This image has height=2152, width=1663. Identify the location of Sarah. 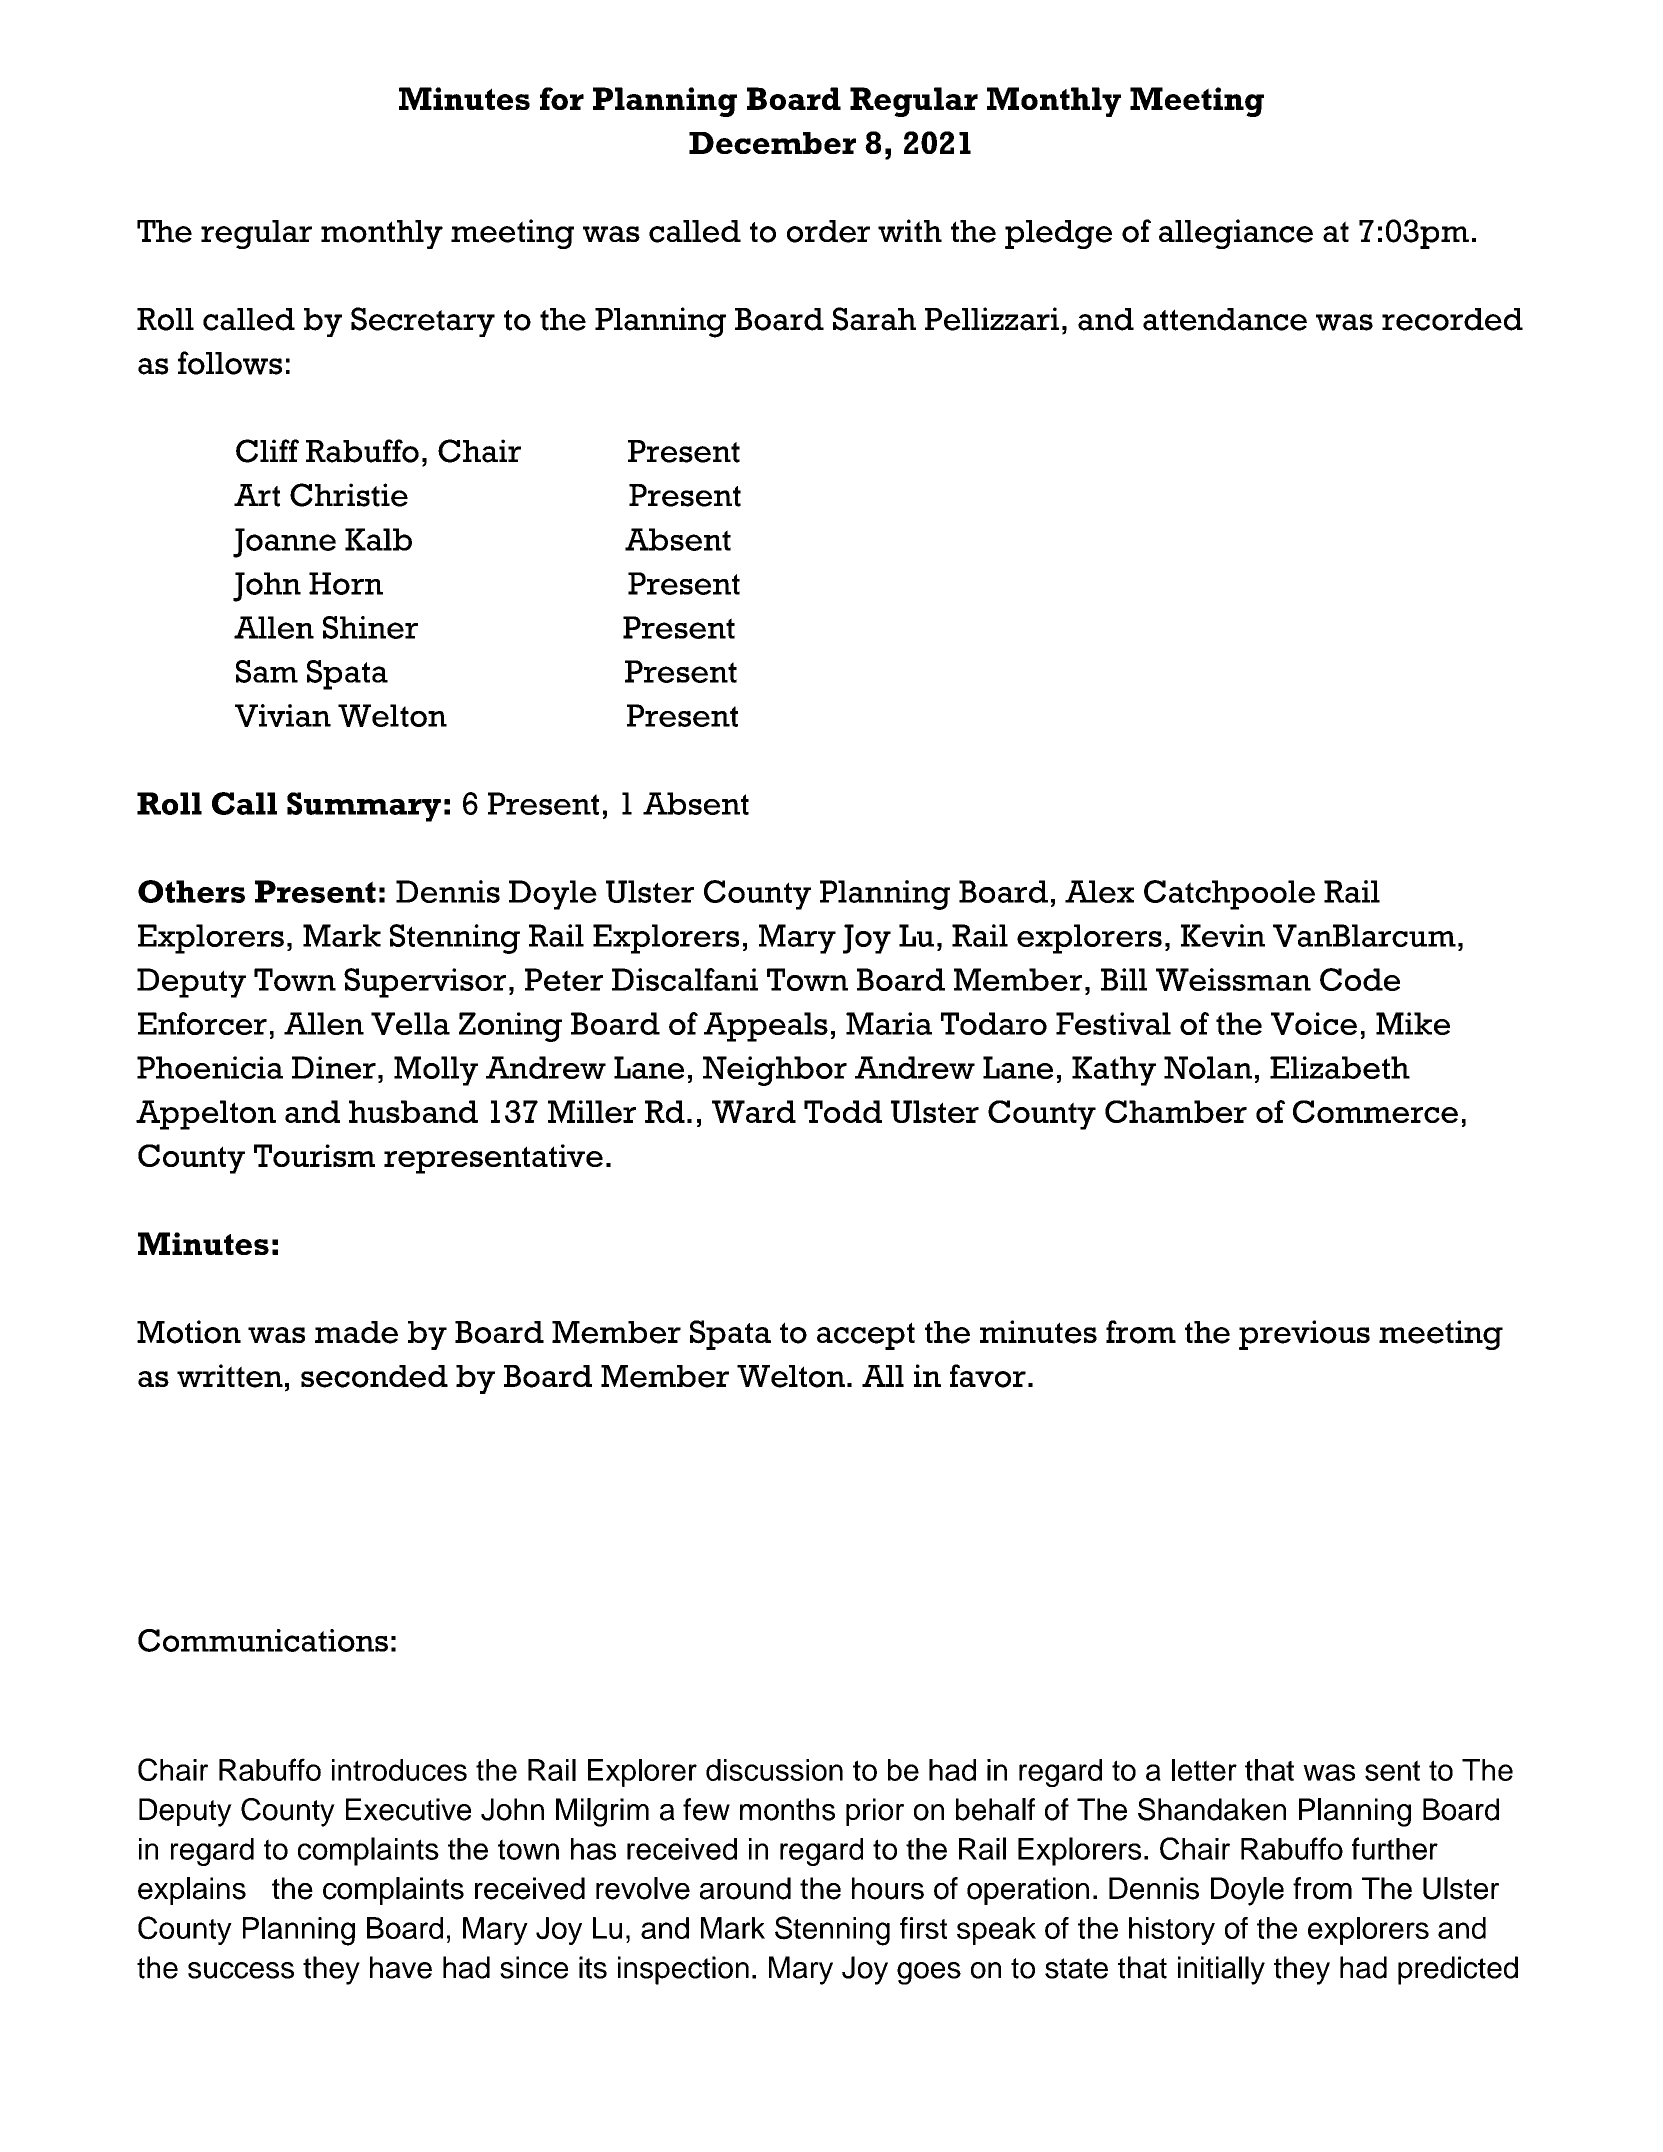
(874, 319).
